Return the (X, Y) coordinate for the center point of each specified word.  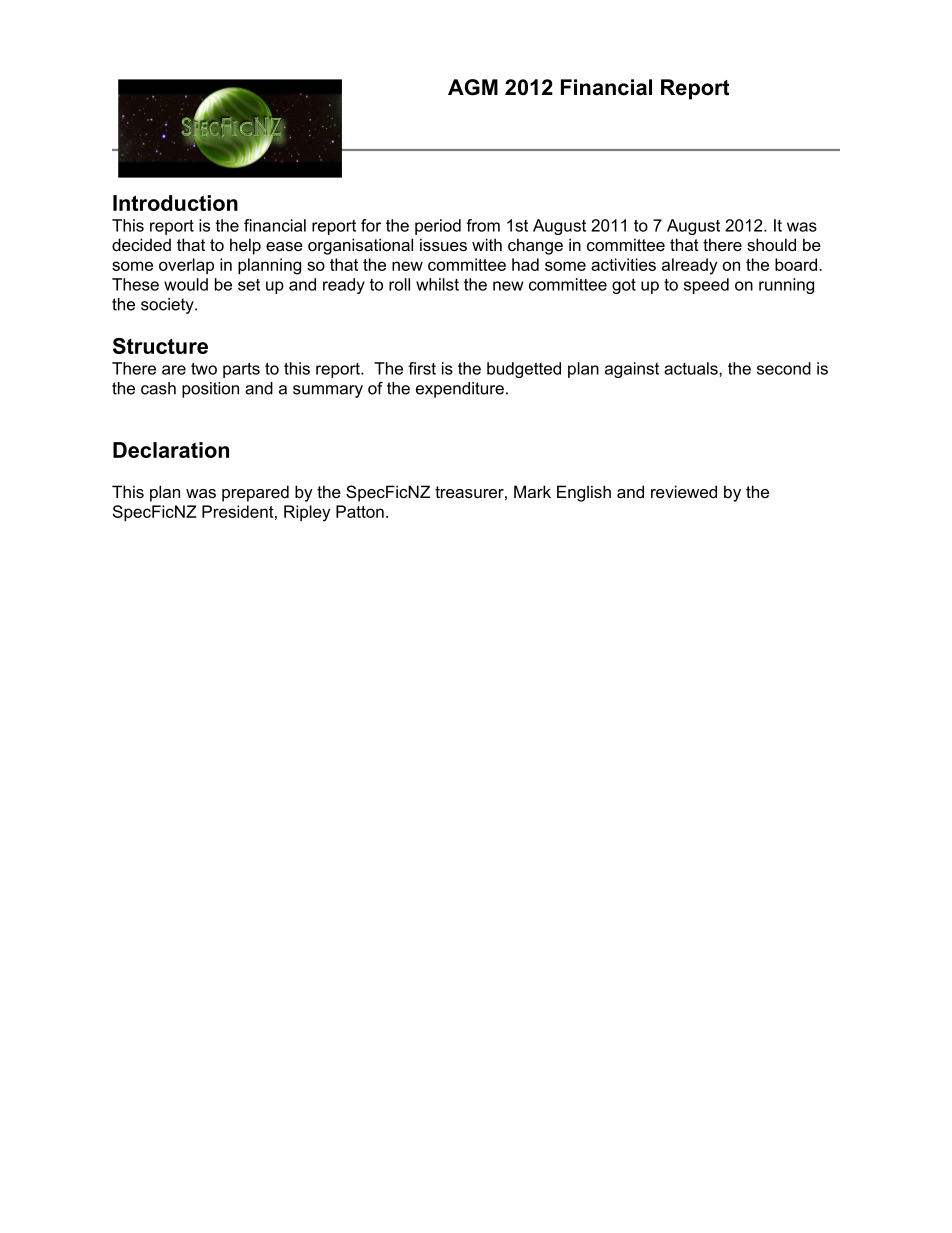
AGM (473, 87)
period (438, 227)
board (796, 264)
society (168, 306)
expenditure (460, 390)
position (210, 390)
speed (706, 286)
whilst (437, 284)
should (771, 244)
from (483, 225)
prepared (255, 493)
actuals (692, 368)
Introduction (175, 203)
